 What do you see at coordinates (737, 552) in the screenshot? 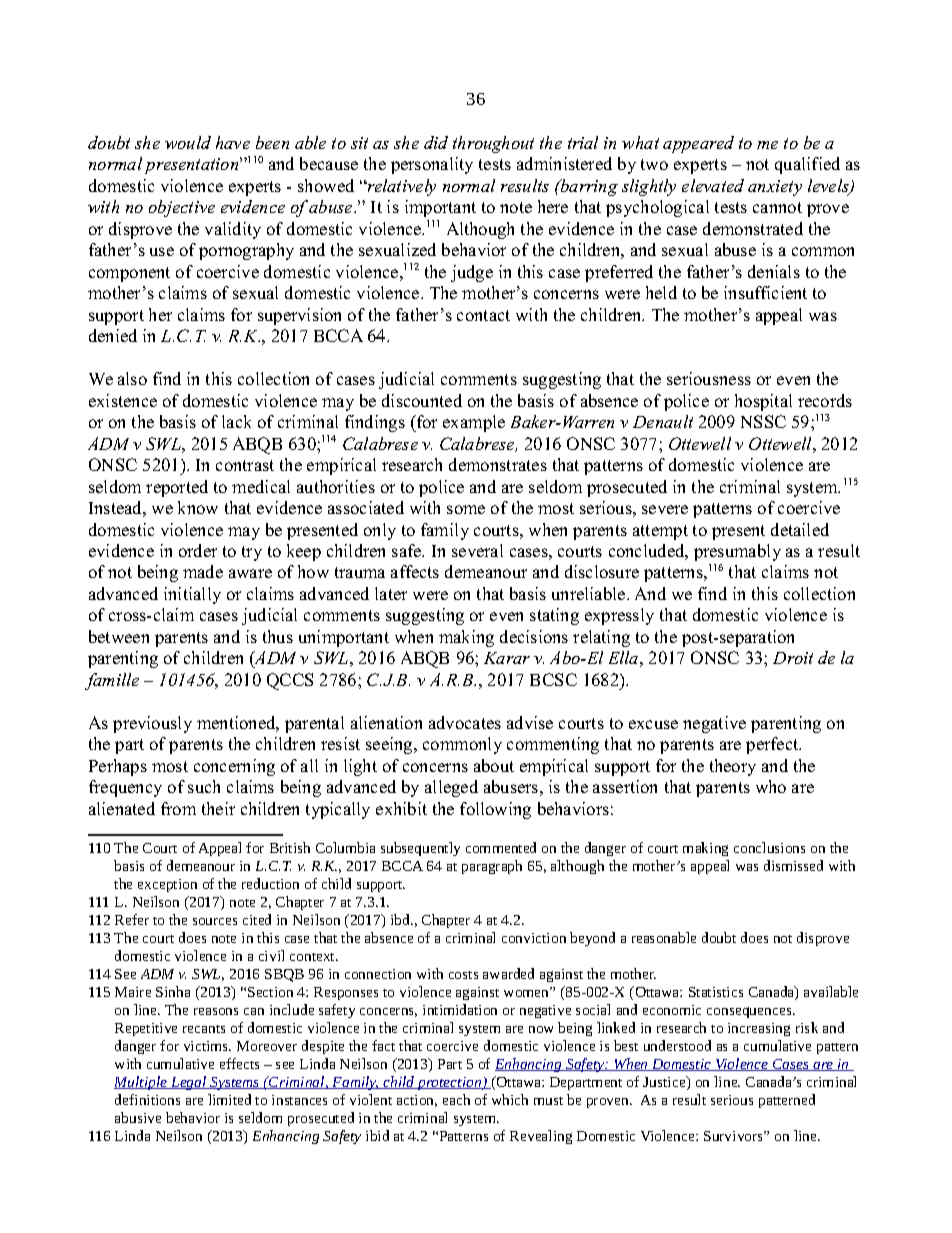
I see `presumably` at bounding box center [737, 552].
